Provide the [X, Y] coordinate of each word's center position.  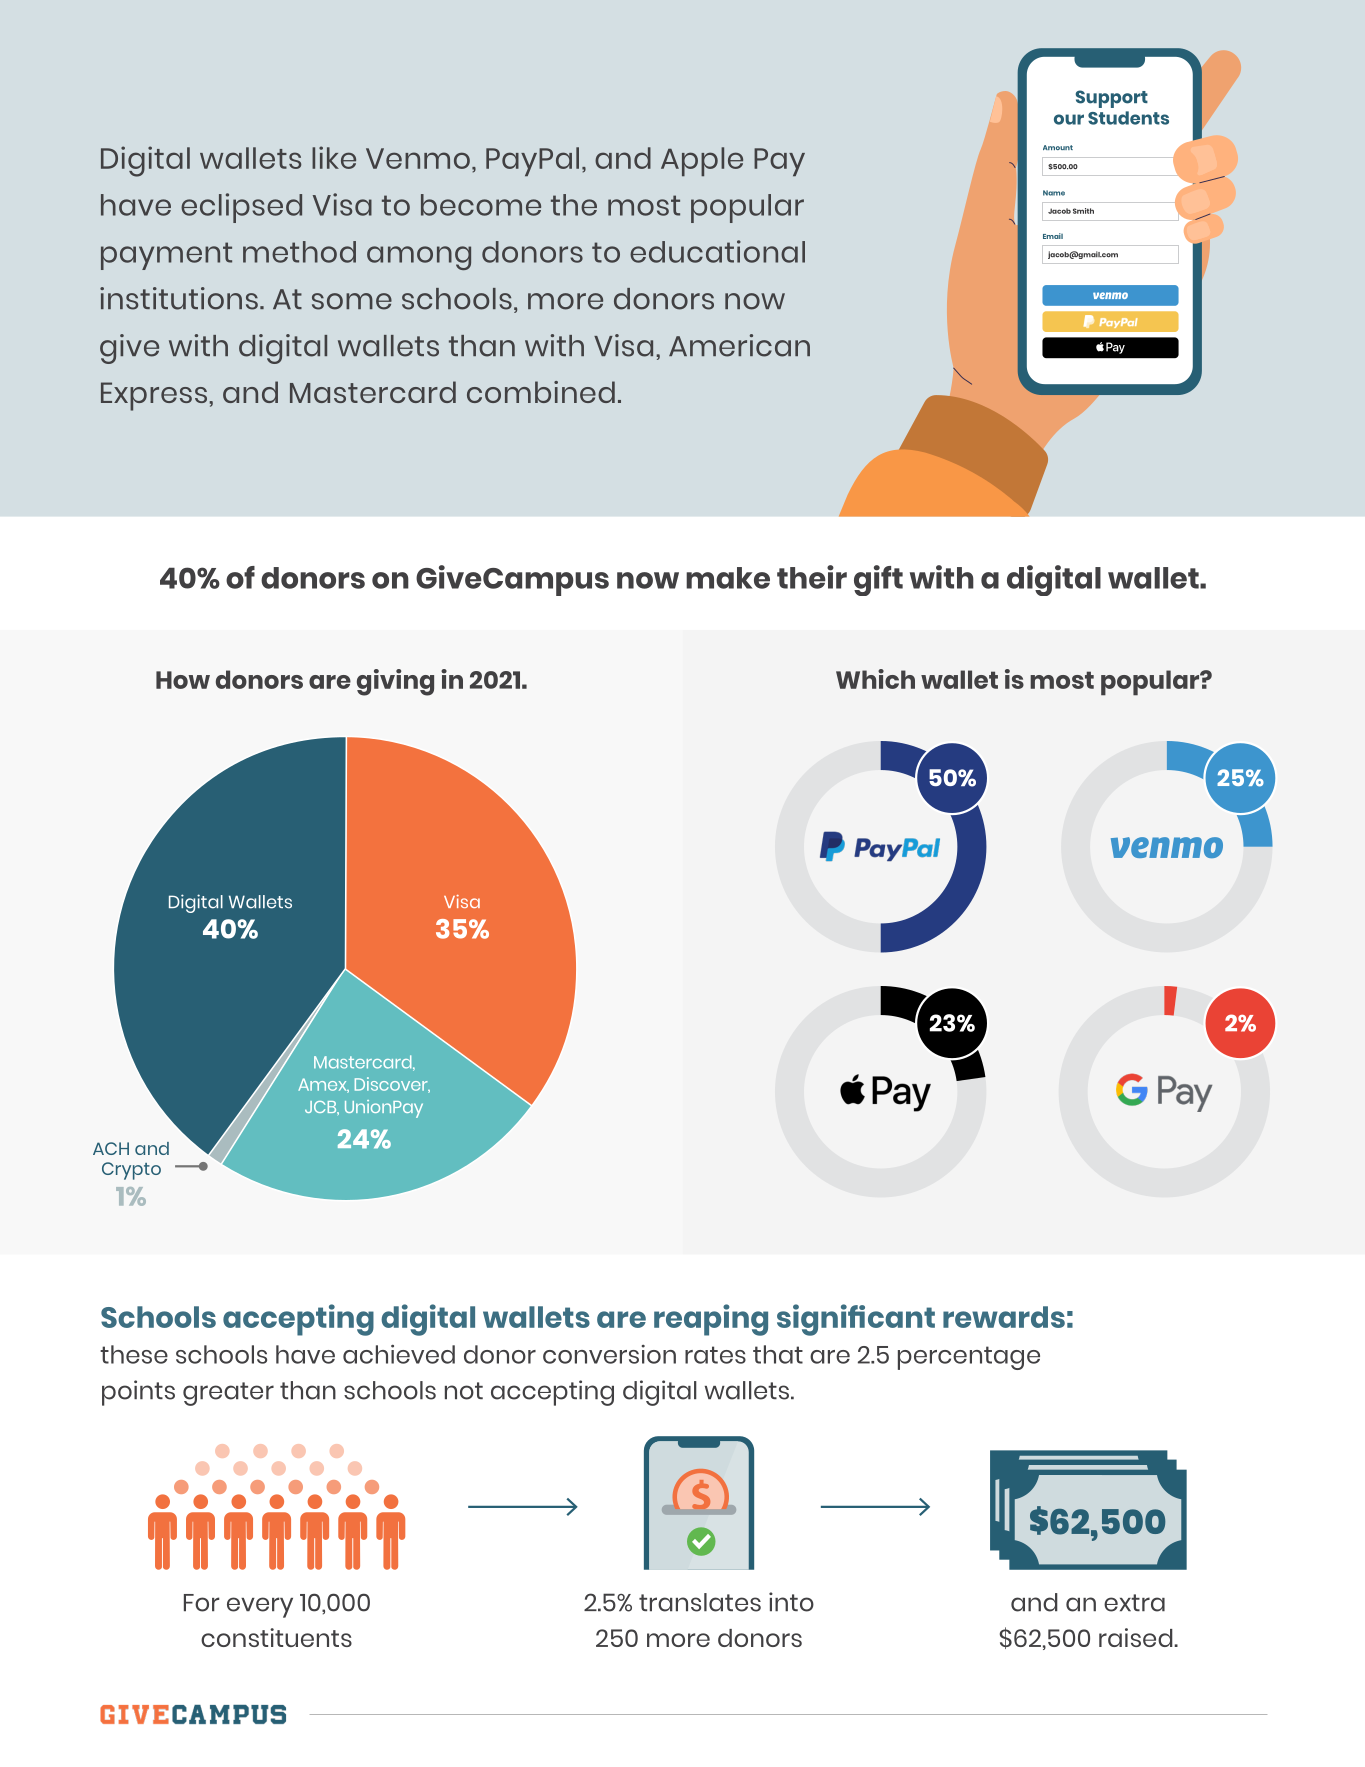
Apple [702, 161]
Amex [323, 1085]
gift [878, 580]
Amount [1058, 147]
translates [700, 1602]
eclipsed [241, 208]
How [183, 680]
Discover [392, 1085]
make [728, 578]
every [260, 1607]
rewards [1004, 1317]
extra [1134, 1603]
